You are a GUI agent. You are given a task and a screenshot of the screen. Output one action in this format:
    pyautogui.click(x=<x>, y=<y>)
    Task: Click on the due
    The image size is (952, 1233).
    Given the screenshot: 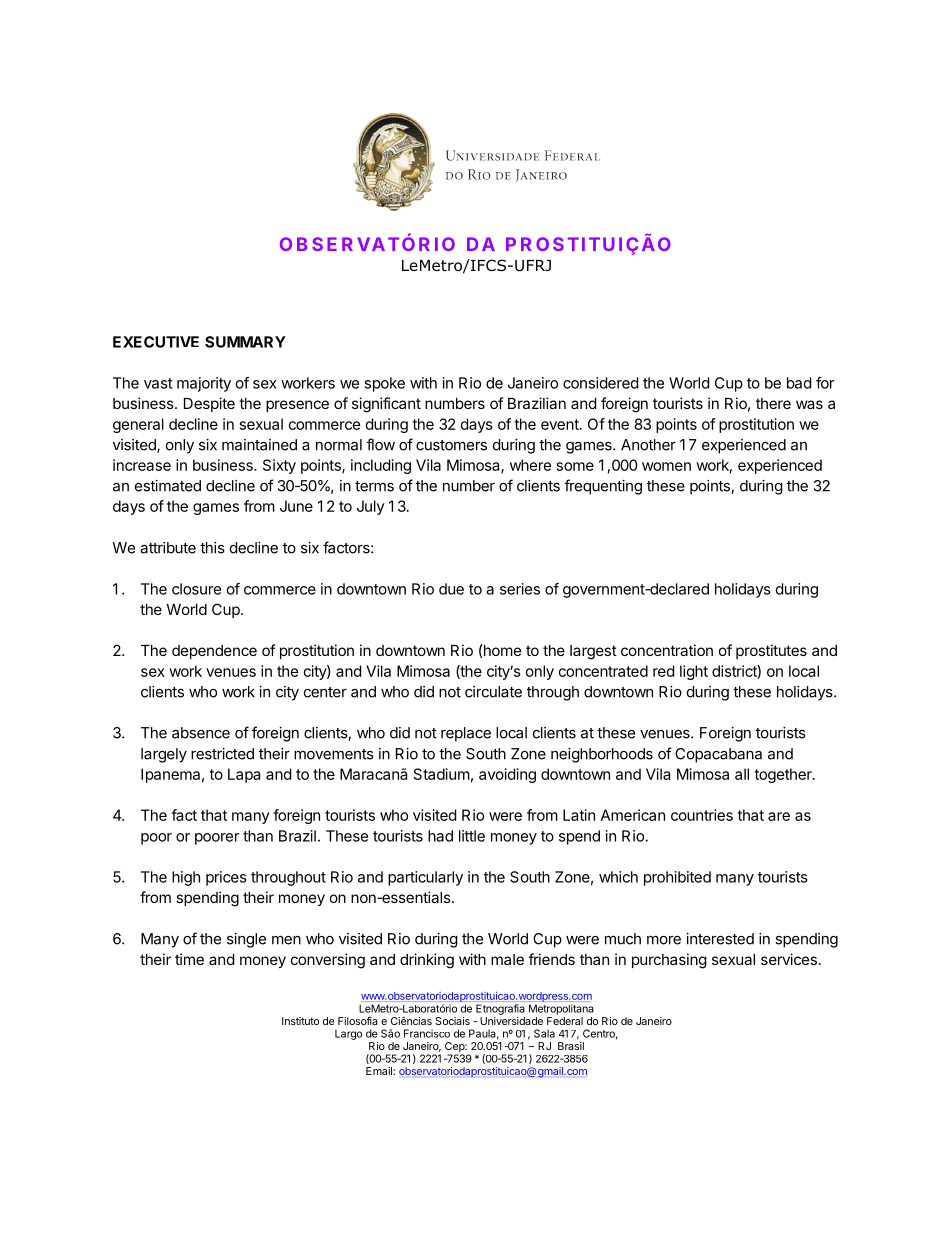 What is the action you would take?
    pyautogui.click(x=451, y=589)
